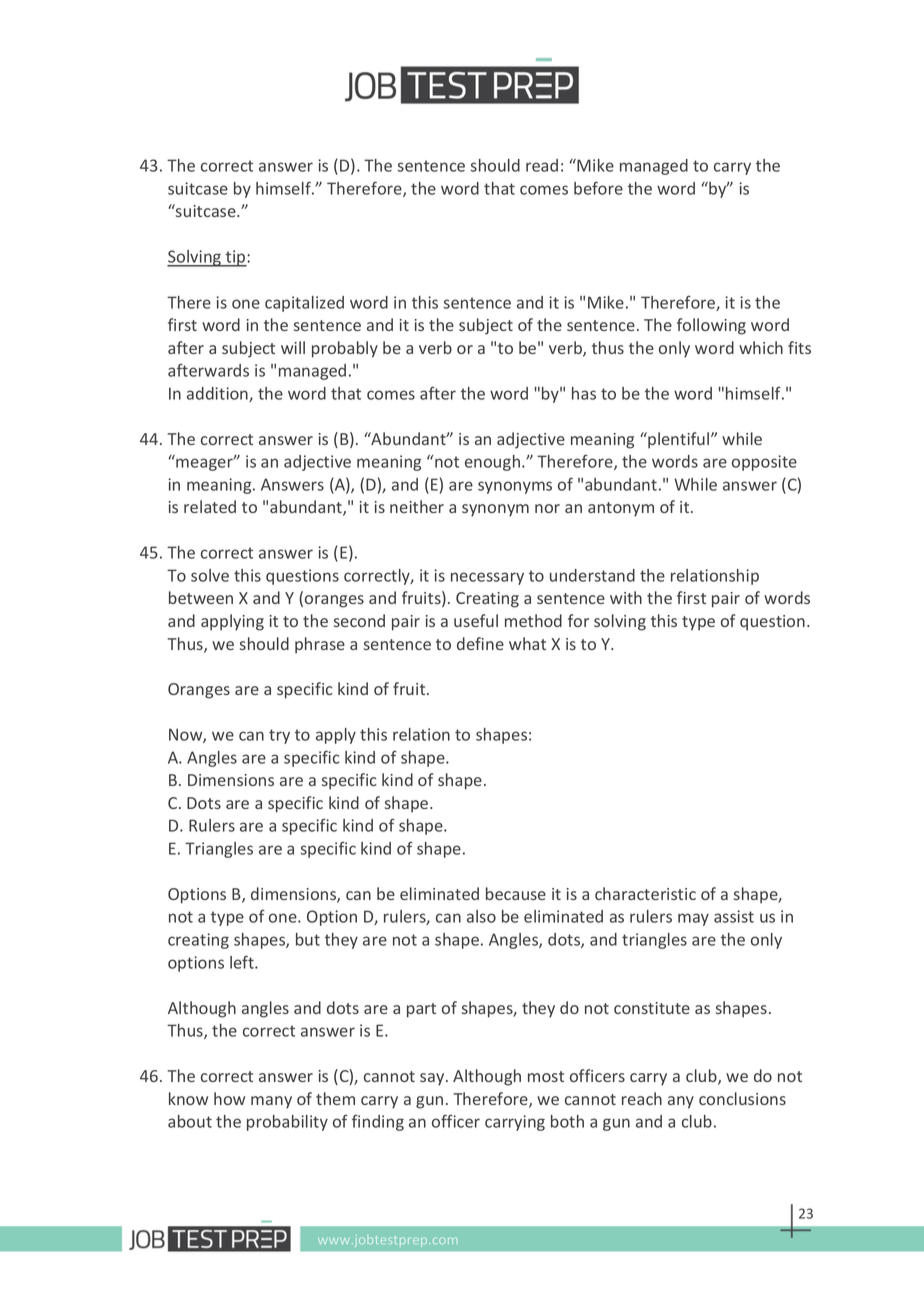  I want to click on most, so click(546, 1076).
